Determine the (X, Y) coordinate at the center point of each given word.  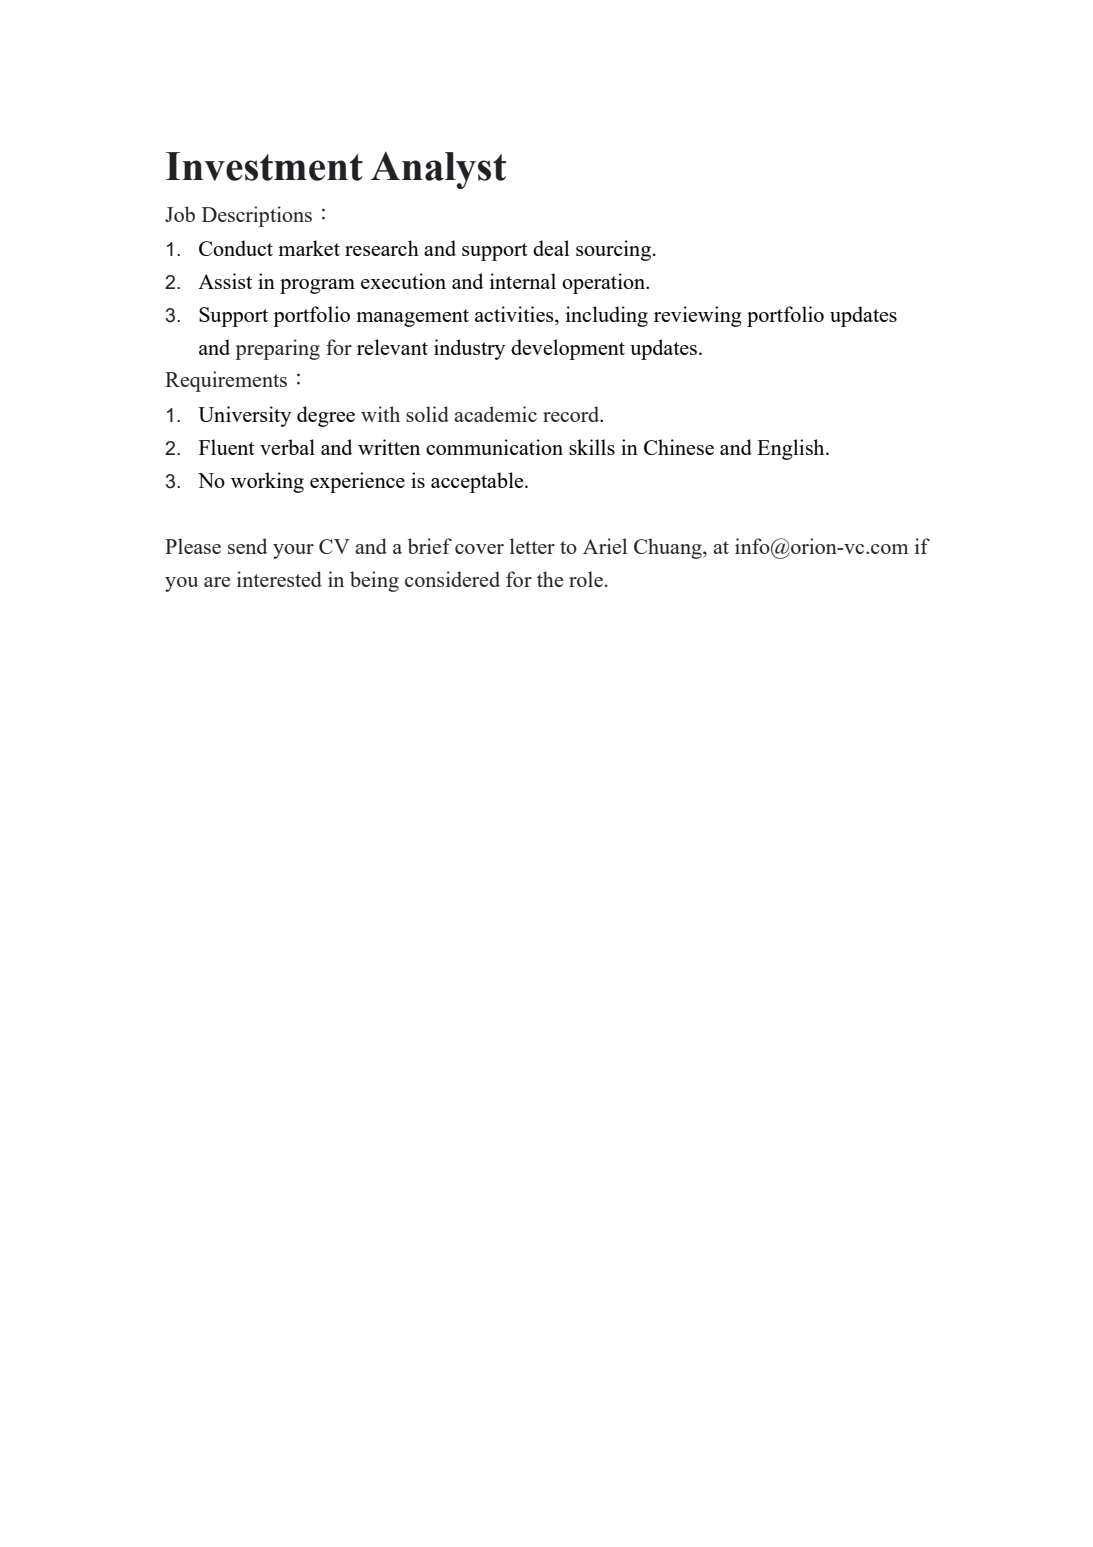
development (568, 349)
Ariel (605, 546)
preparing (278, 349)
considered (452, 579)
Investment (264, 166)
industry (469, 349)
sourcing (613, 250)
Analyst (438, 170)
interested (279, 579)
